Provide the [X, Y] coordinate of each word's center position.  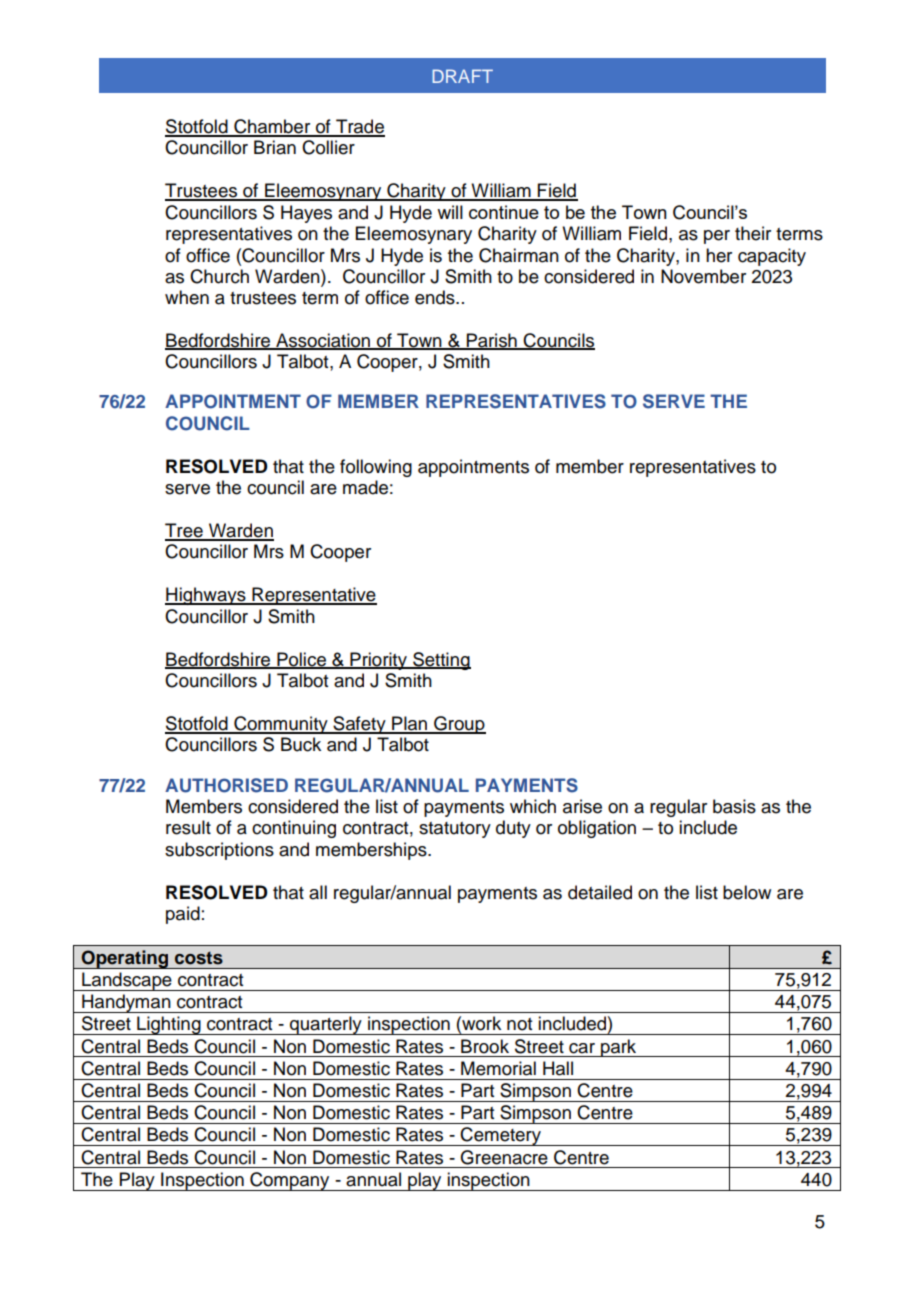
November [703, 276]
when [187, 297]
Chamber [272, 127]
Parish [491, 341]
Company [290, 1181]
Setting [441, 661]
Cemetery [501, 1136]
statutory [455, 830]
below [747, 892]
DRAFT [462, 76]
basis [734, 806]
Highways [206, 596]
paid [183, 915]
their [753, 233]
